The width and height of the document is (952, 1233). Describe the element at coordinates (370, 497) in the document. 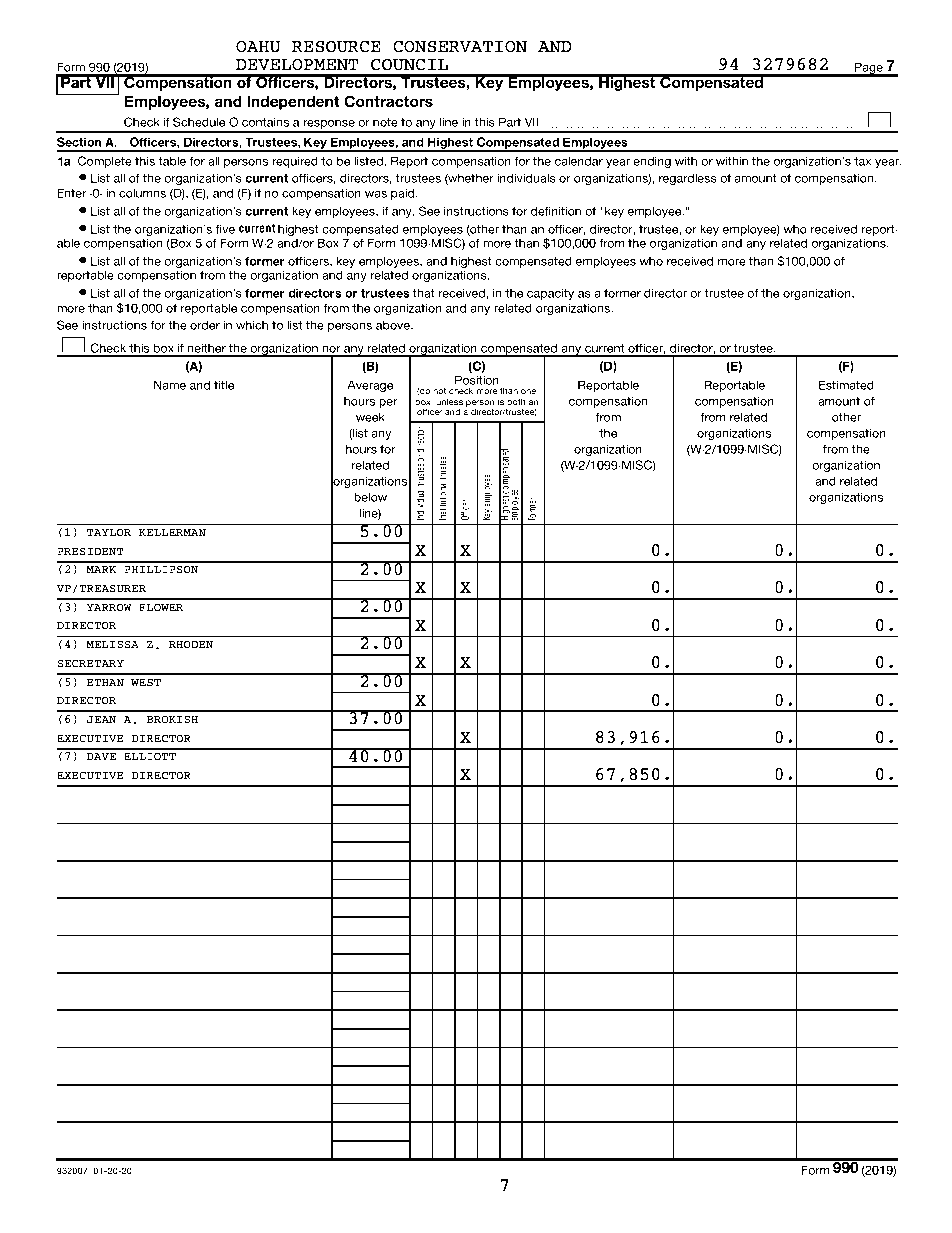

I see `below` at that location.
